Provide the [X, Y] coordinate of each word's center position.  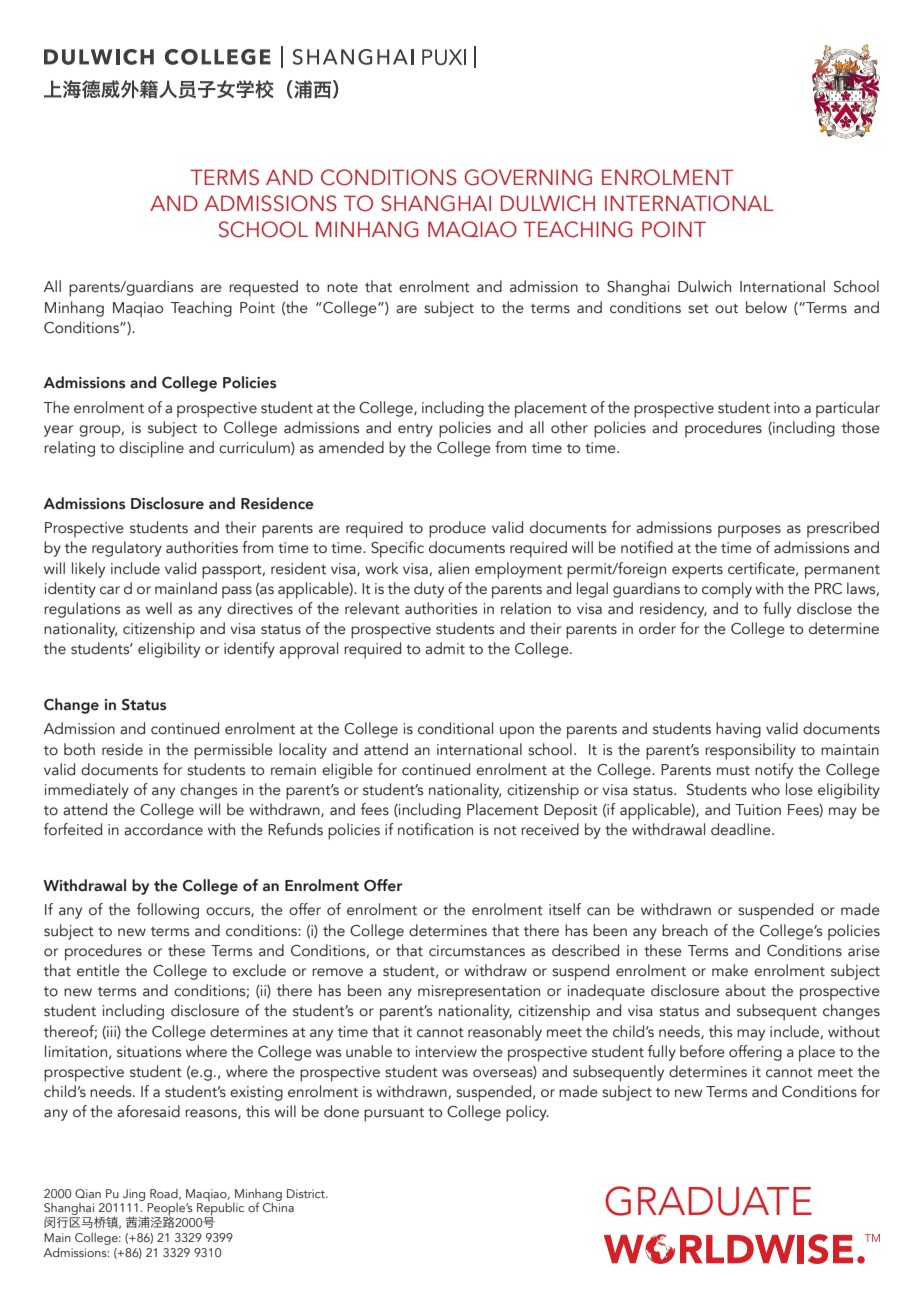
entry [415, 430]
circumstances [477, 951]
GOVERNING [528, 177]
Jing [134, 1195]
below [766, 307]
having [738, 730]
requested [263, 288]
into [787, 408]
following [168, 911]
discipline [151, 449]
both [79, 749]
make [730, 970]
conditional [455, 728]
